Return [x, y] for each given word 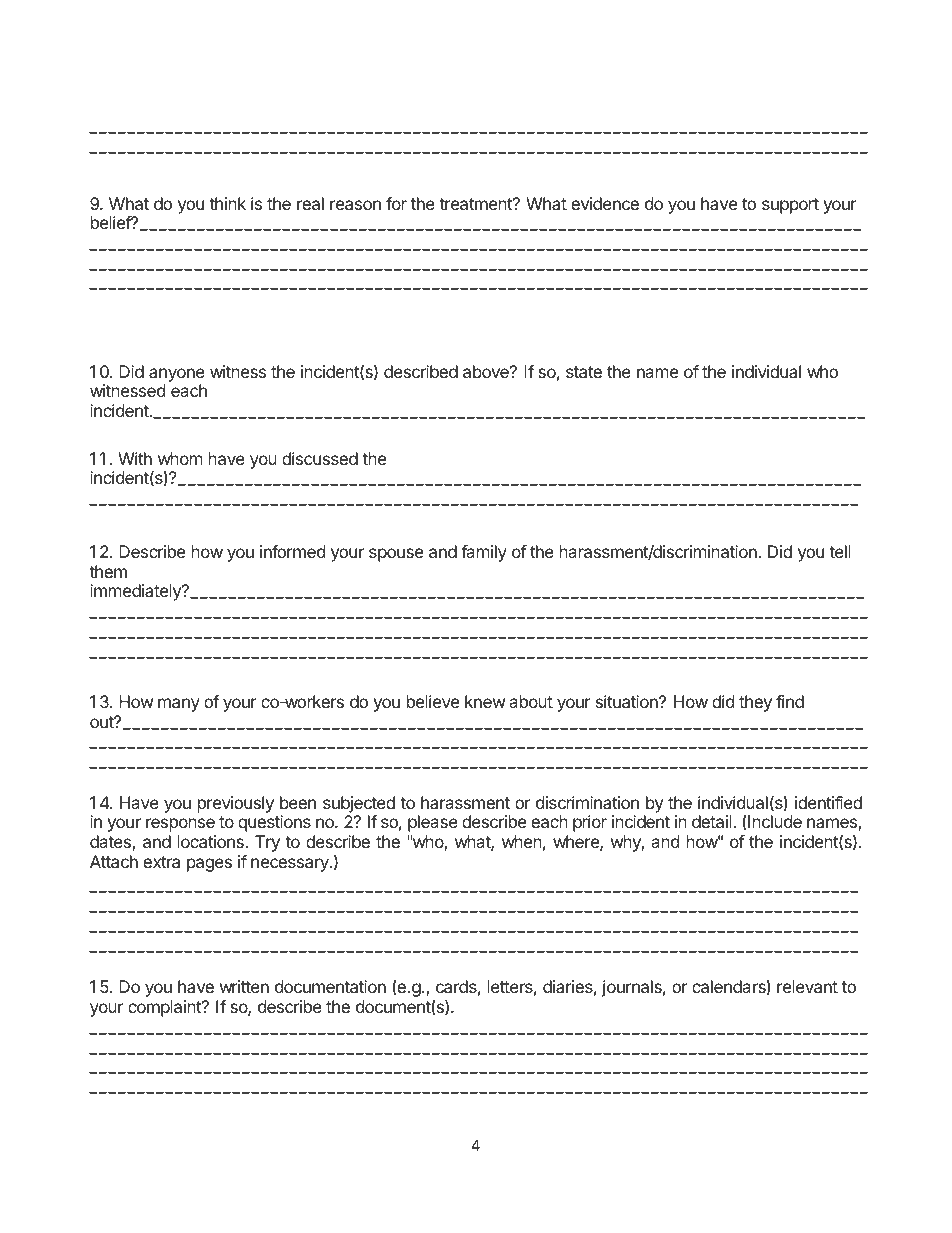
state [584, 372]
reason [355, 205]
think [227, 203]
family [484, 553]
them [108, 571]
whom [180, 458]
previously [236, 804]
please [433, 823]
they [755, 703]
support [790, 206]
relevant [807, 986]
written [244, 986]
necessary [291, 865]
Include [775, 821]
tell [840, 551]
